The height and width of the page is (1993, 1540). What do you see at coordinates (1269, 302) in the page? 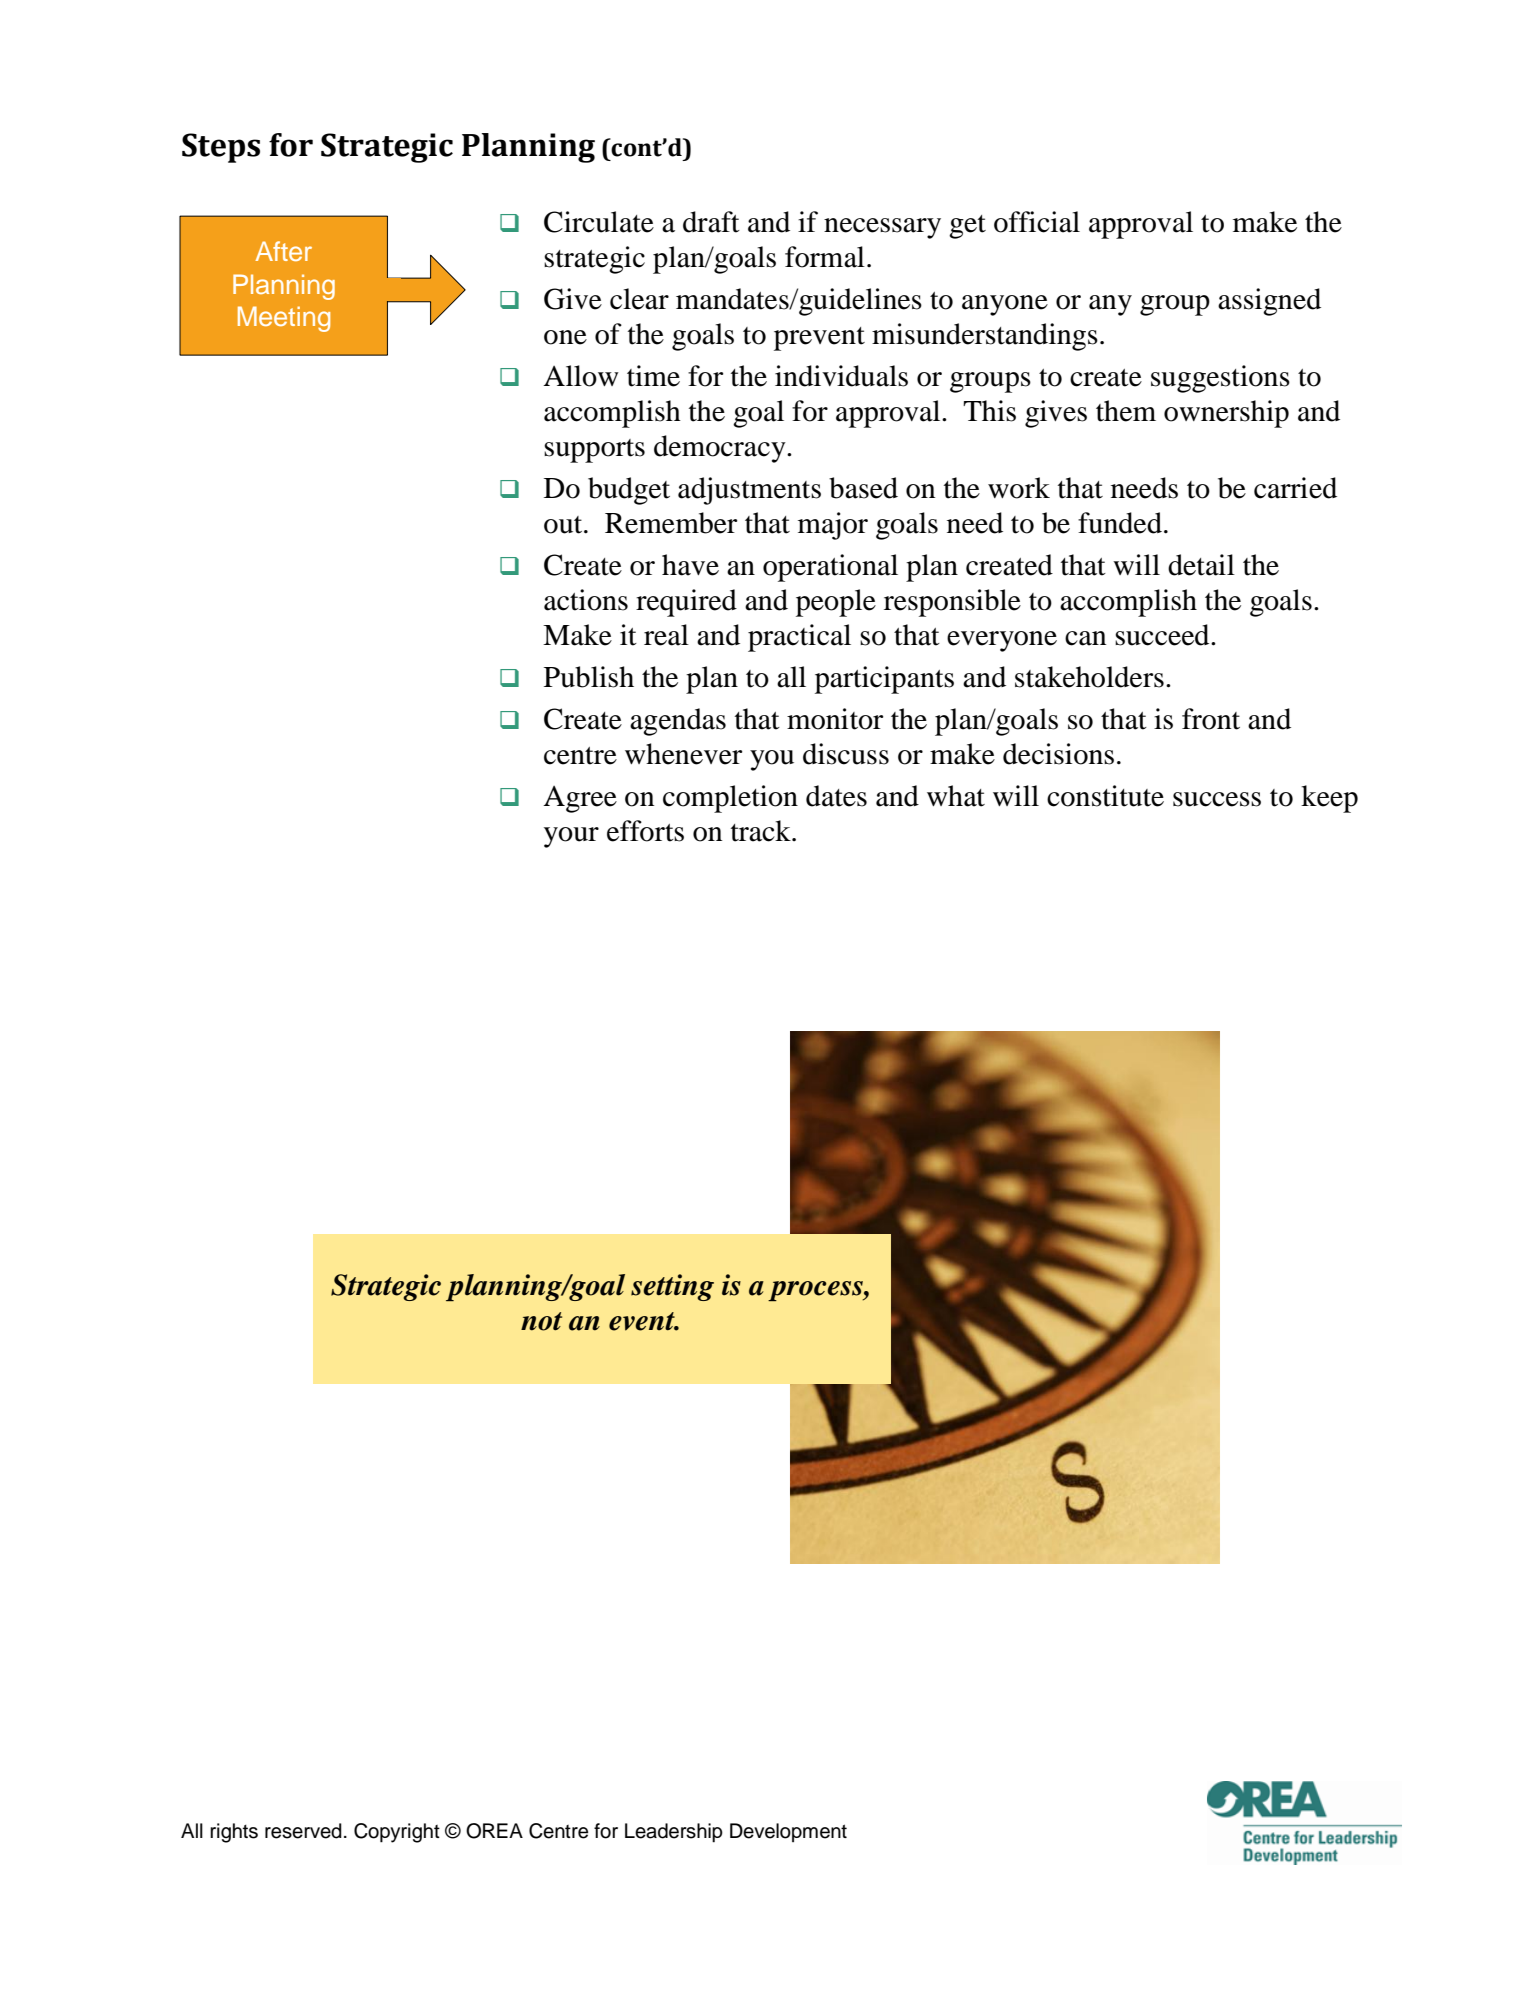
I see `assigned` at bounding box center [1269, 302].
